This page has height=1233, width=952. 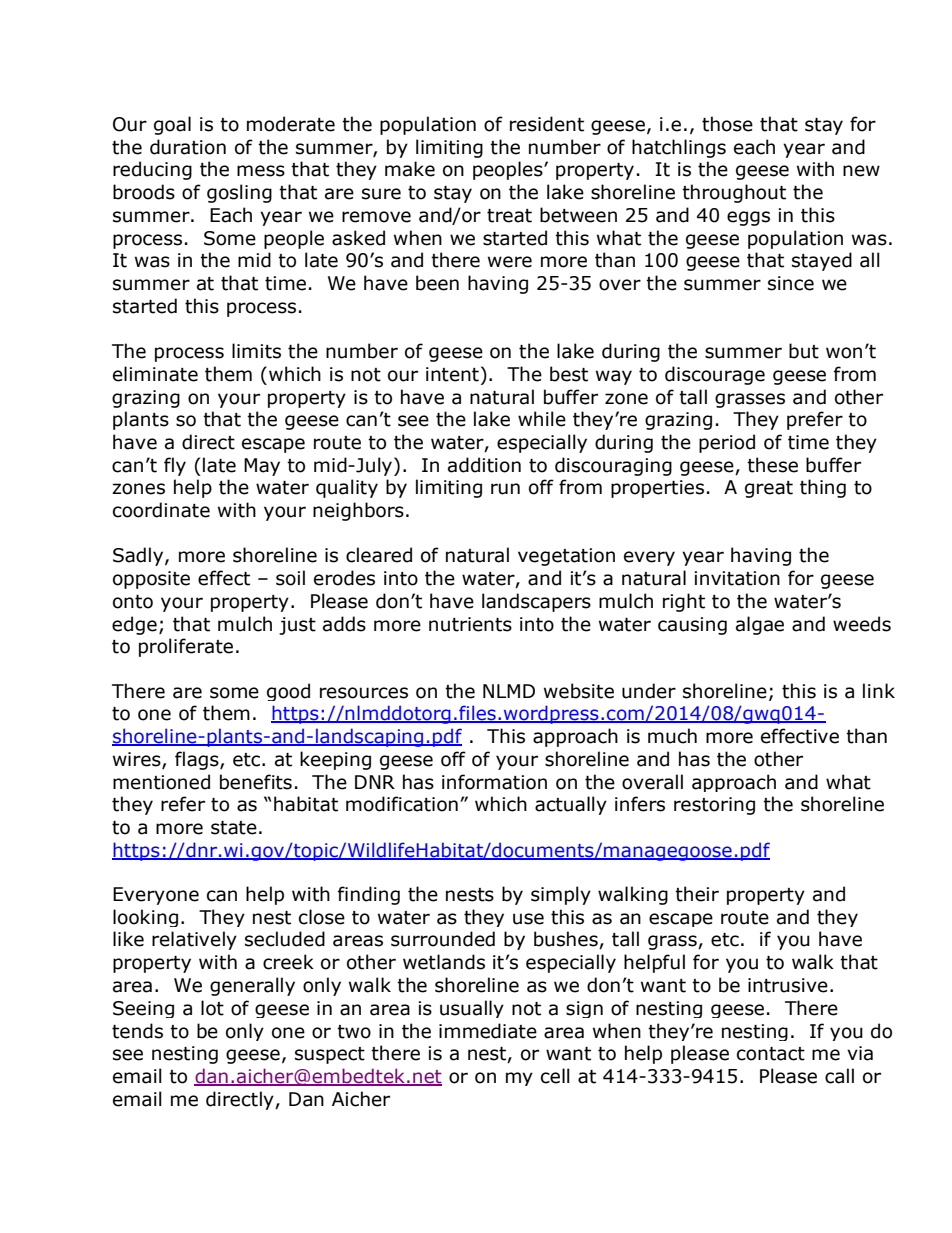 What do you see at coordinates (212, 1008) in the page?
I see `lot` at bounding box center [212, 1008].
